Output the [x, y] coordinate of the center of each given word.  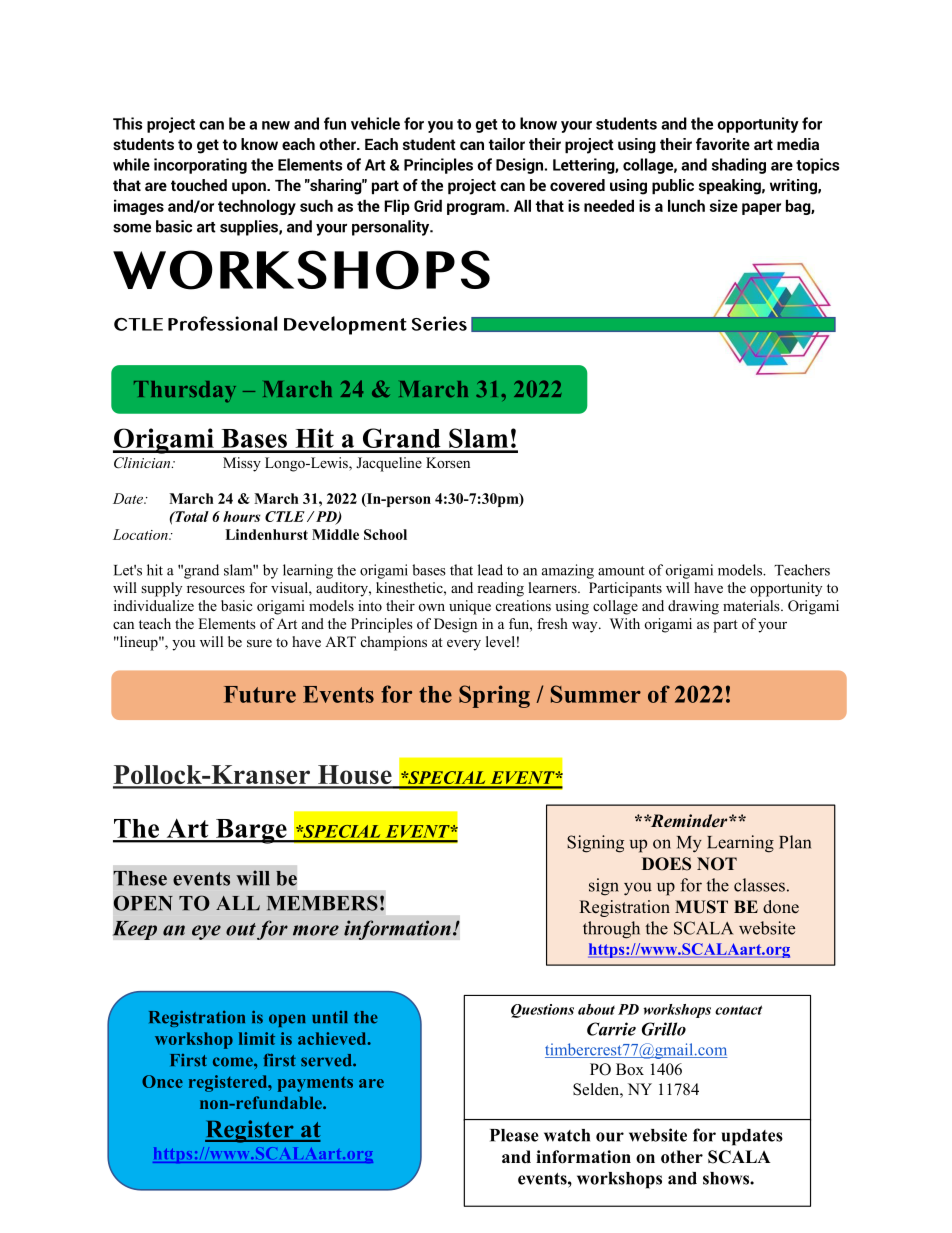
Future [260, 694]
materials [752, 605]
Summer [596, 694]
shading [739, 166]
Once [162, 1081]
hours [242, 516]
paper [761, 209]
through [611, 930]
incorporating [200, 166]
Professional [222, 323]
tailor [507, 144]
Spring [494, 696]
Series [439, 323]
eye [206, 932]
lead [490, 570]
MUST [701, 907]
